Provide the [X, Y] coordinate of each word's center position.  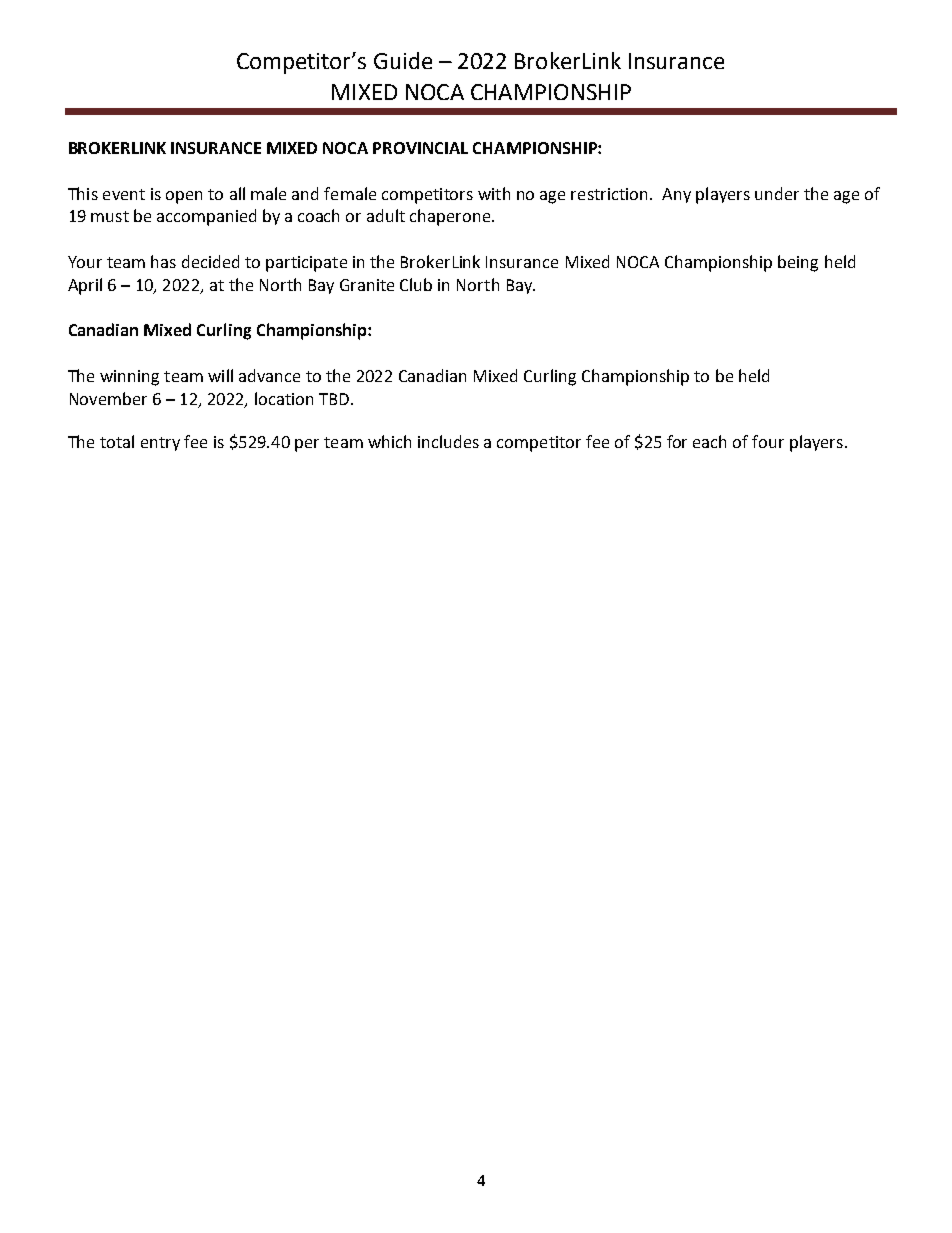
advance [269, 375]
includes [448, 441]
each [709, 441]
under [777, 193]
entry [160, 444]
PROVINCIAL [420, 148]
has [163, 261]
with [494, 193]
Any [676, 195]
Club [416, 284]
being [798, 263]
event [124, 194]
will [220, 375]
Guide [403, 60]
